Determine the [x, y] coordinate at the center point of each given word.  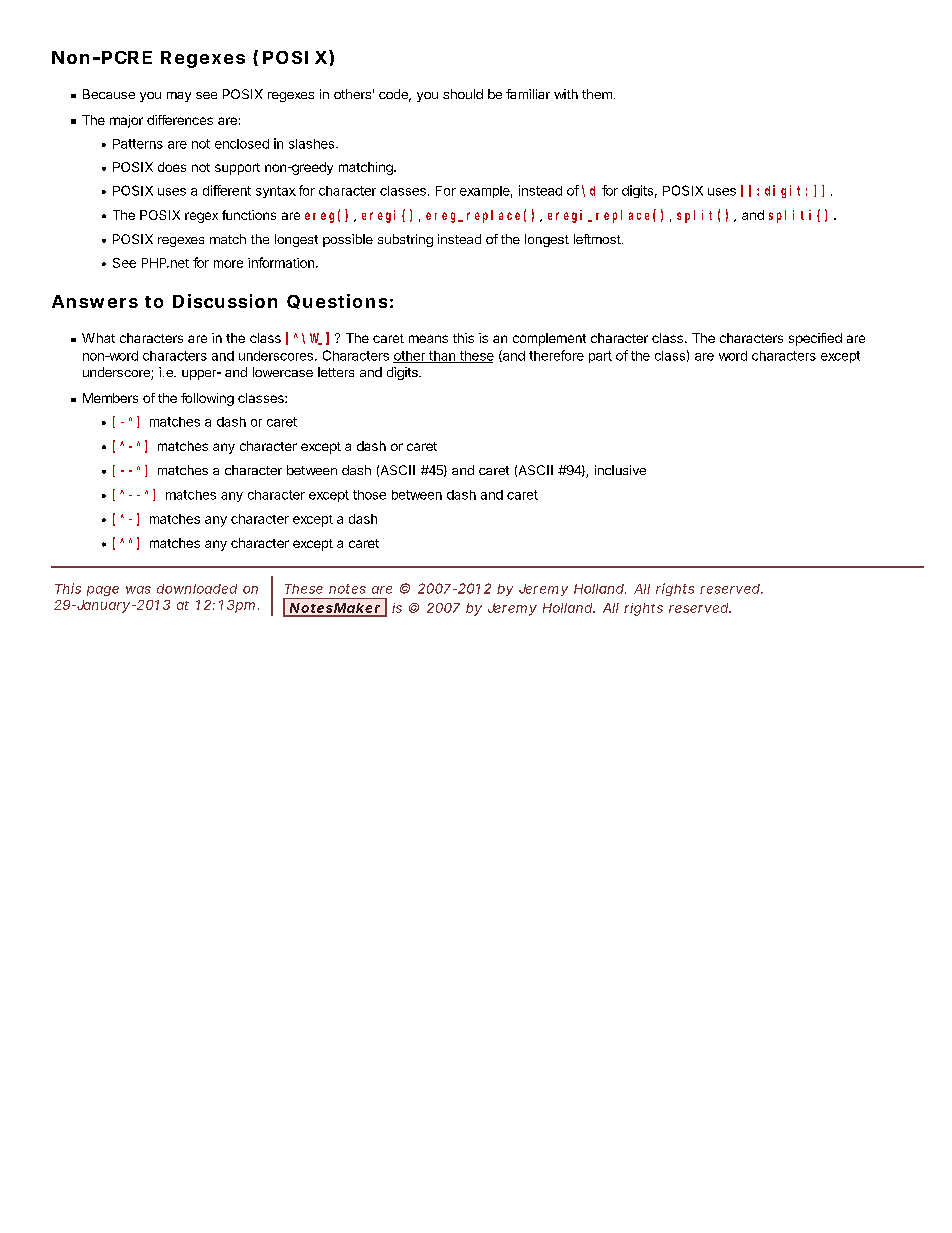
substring [405, 240]
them [597, 94]
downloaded [197, 589]
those [369, 495]
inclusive [620, 470]
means [428, 339]
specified [815, 339]
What [98, 338]
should [463, 94]
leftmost [597, 239]
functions [249, 215]
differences [180, 120]
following [207, 399]
